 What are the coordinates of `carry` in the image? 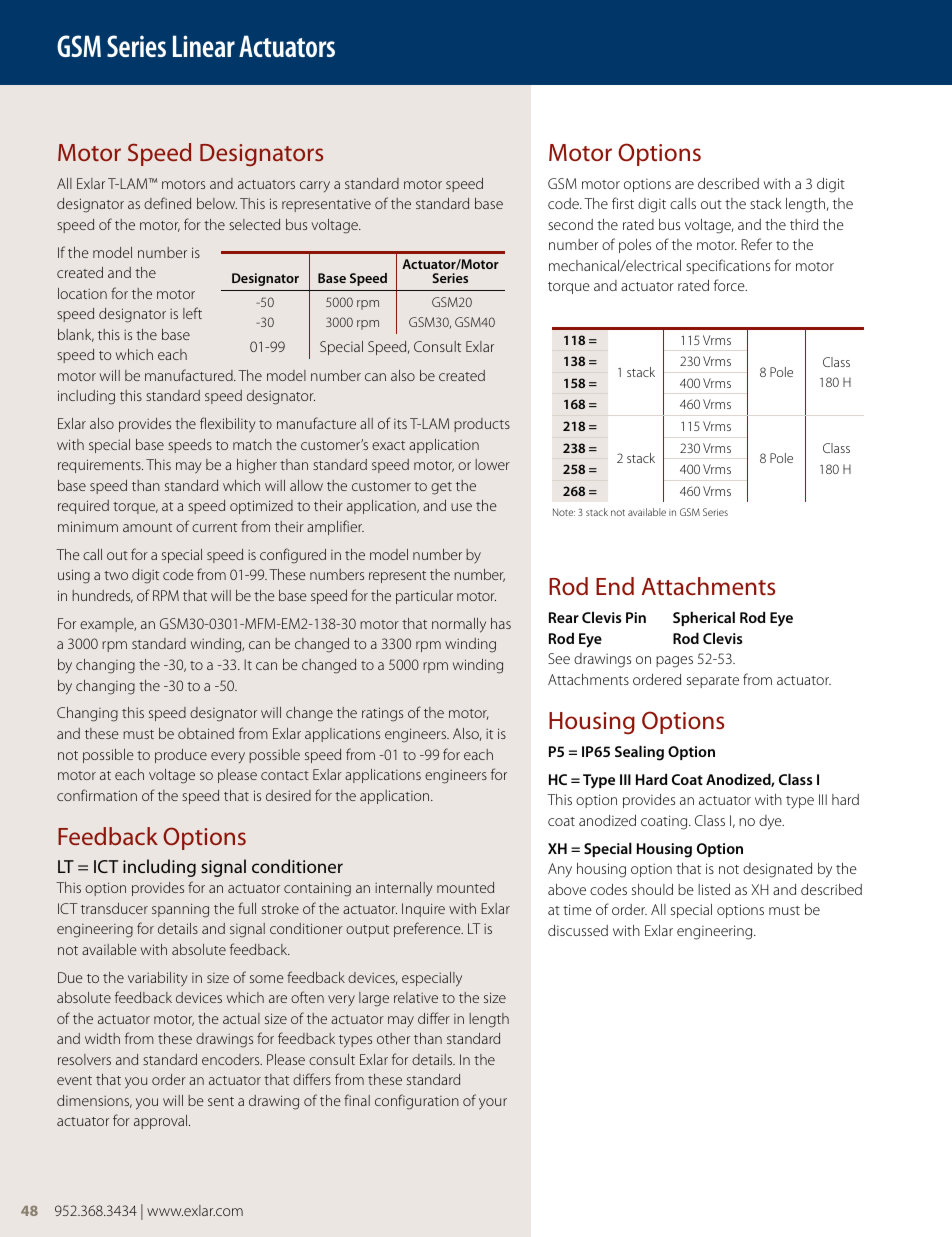 It's located at (315, 186).
